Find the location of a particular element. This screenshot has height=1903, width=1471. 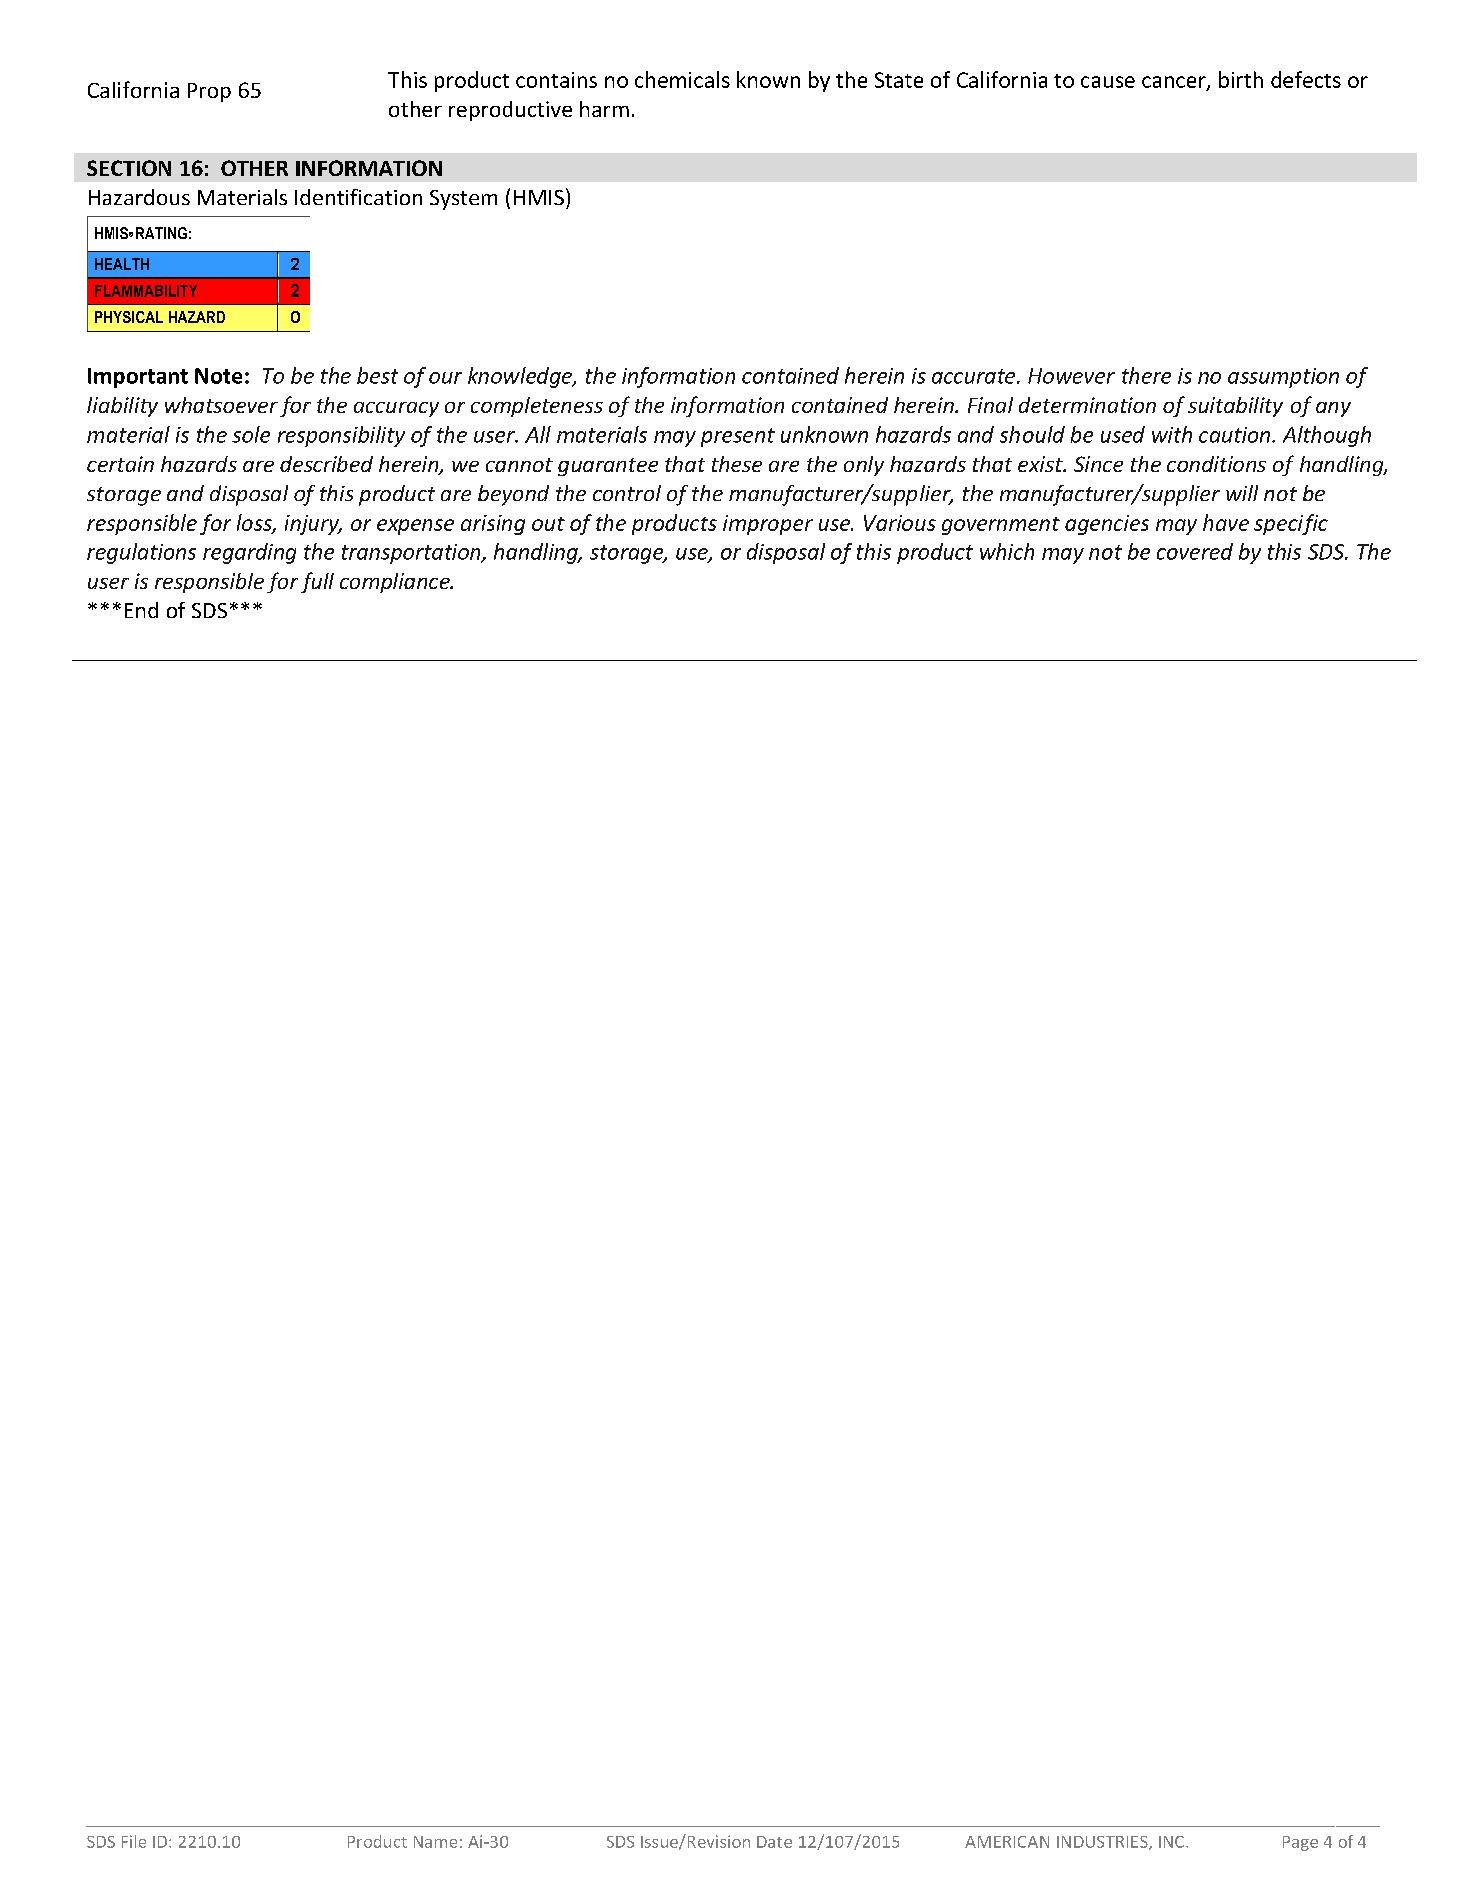

compliance is located at coordinates (396, 583).
